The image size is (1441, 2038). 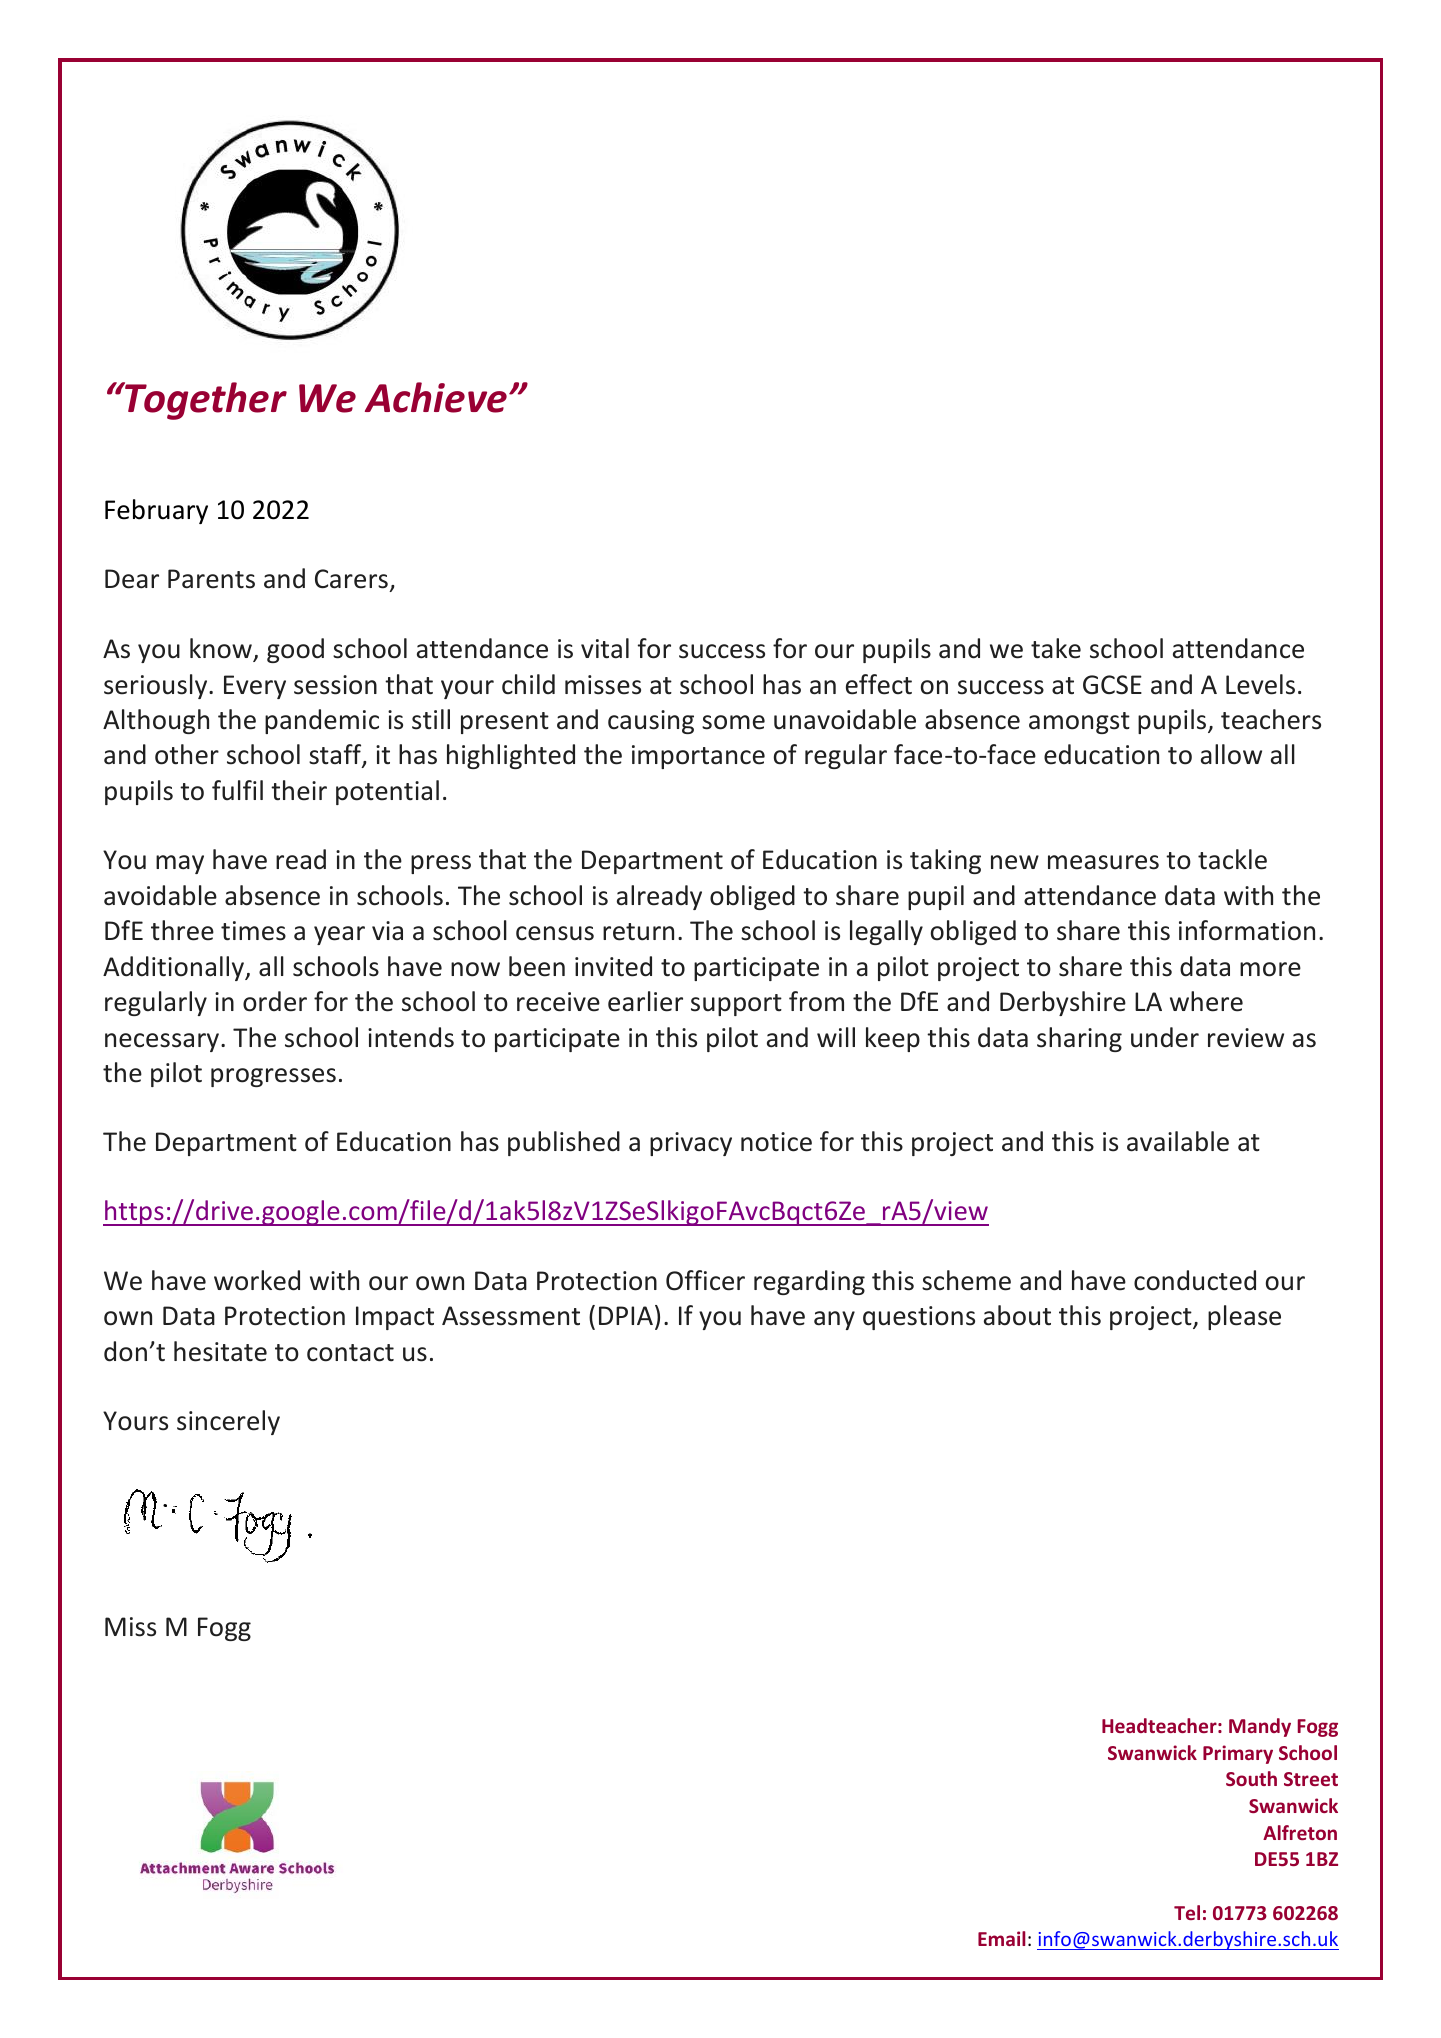 What do you see at coordinates (834, 1320) in the screenshot?
I see `any` at bounding box center [834, 1320].
